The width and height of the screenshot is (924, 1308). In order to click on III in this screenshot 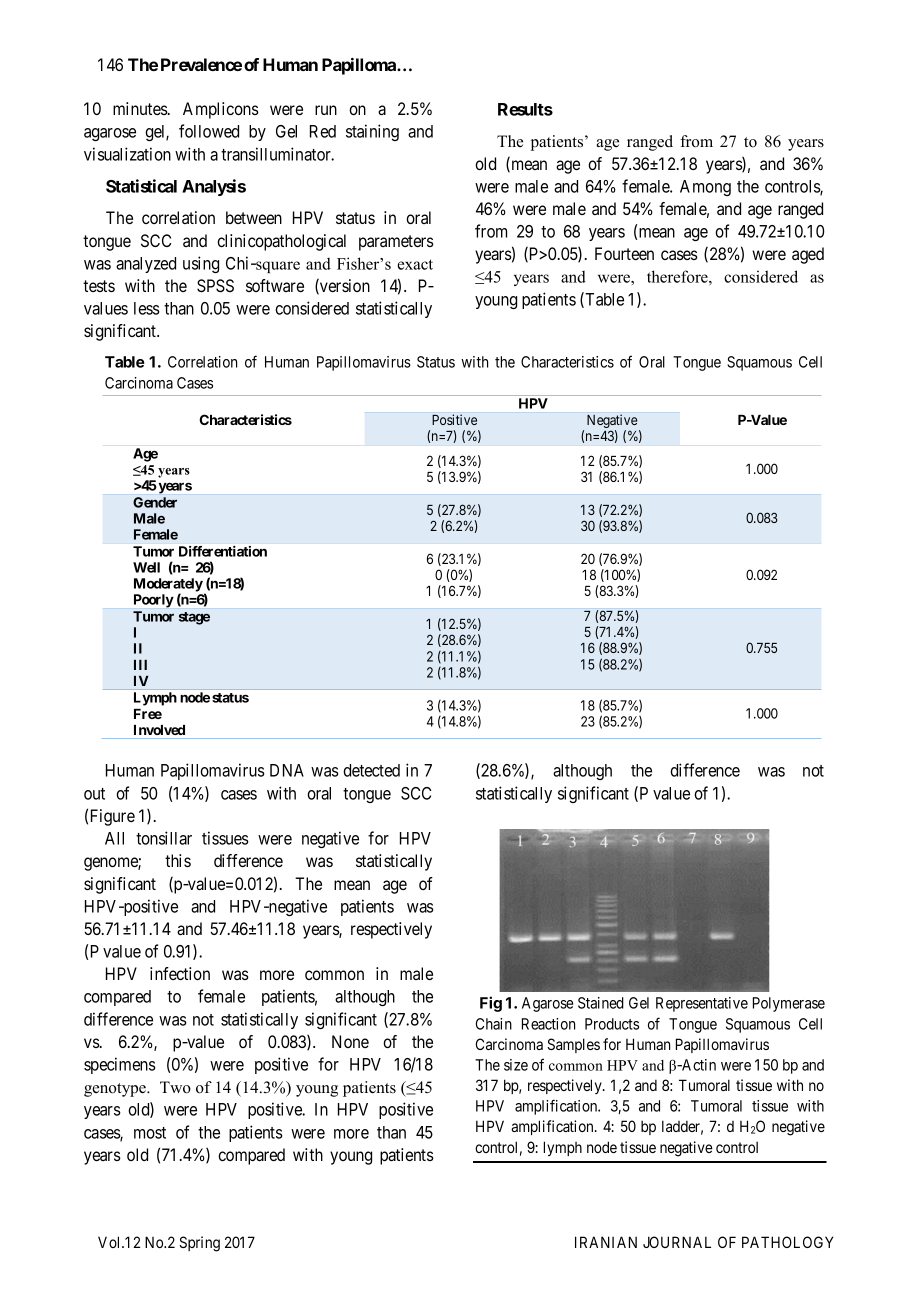, I will do `click(140, 665)`.
